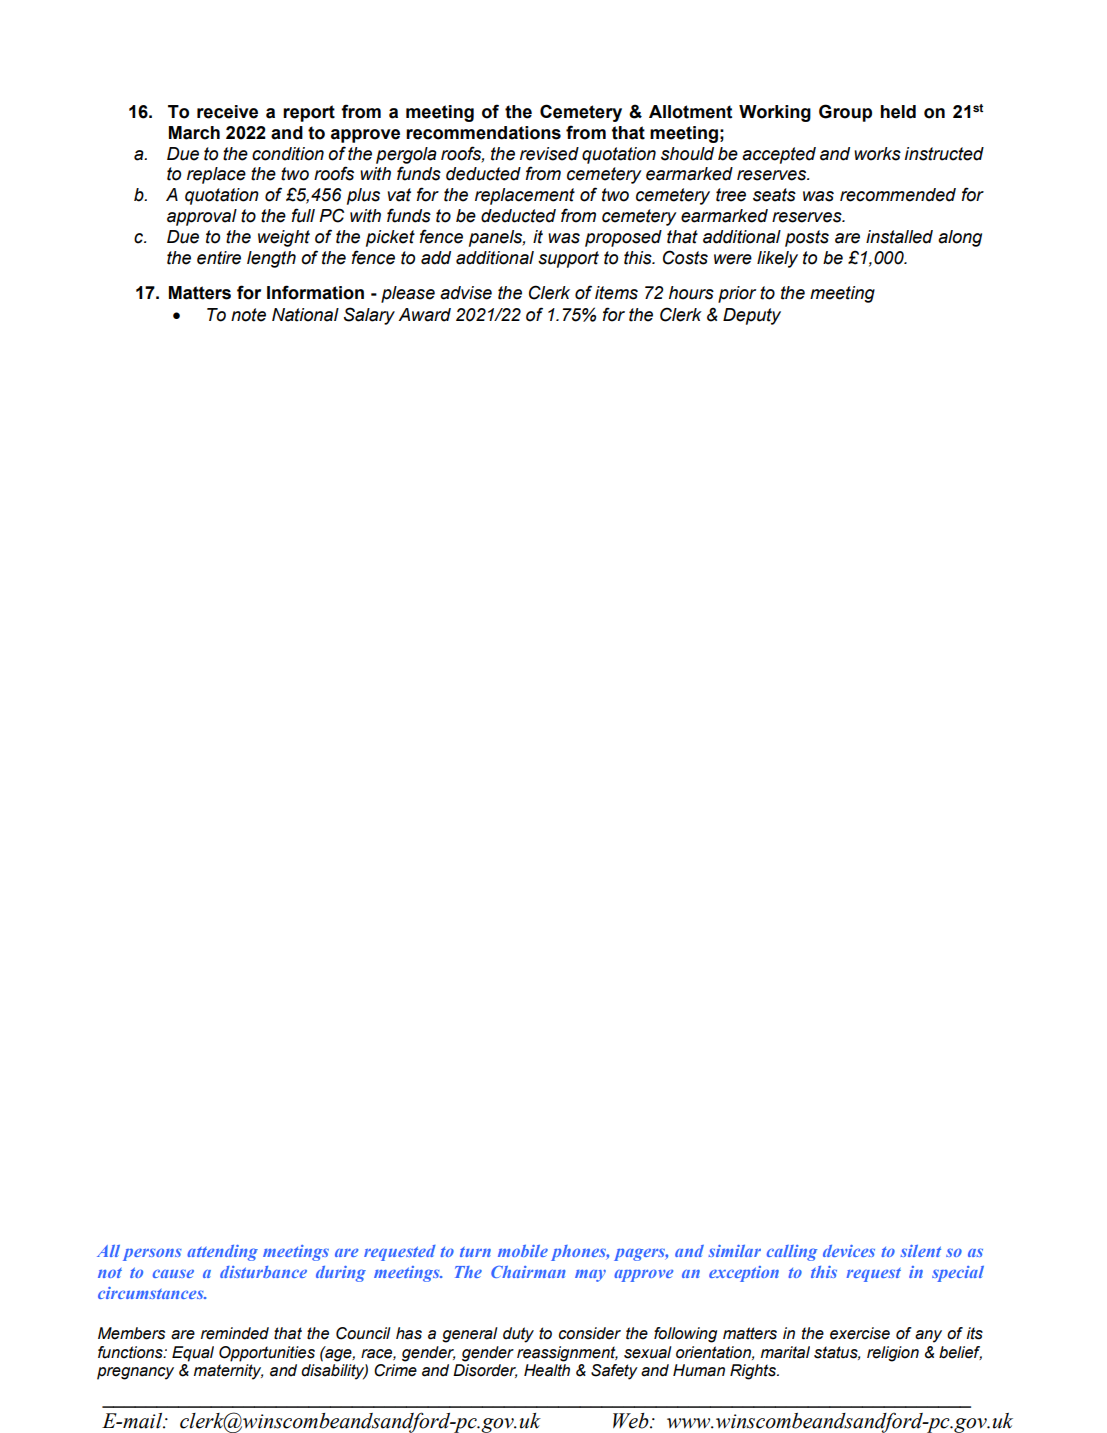 Image resolution: width=1107 pixels, height=1433 pixels. I want to click on works, so click(877, 154).
